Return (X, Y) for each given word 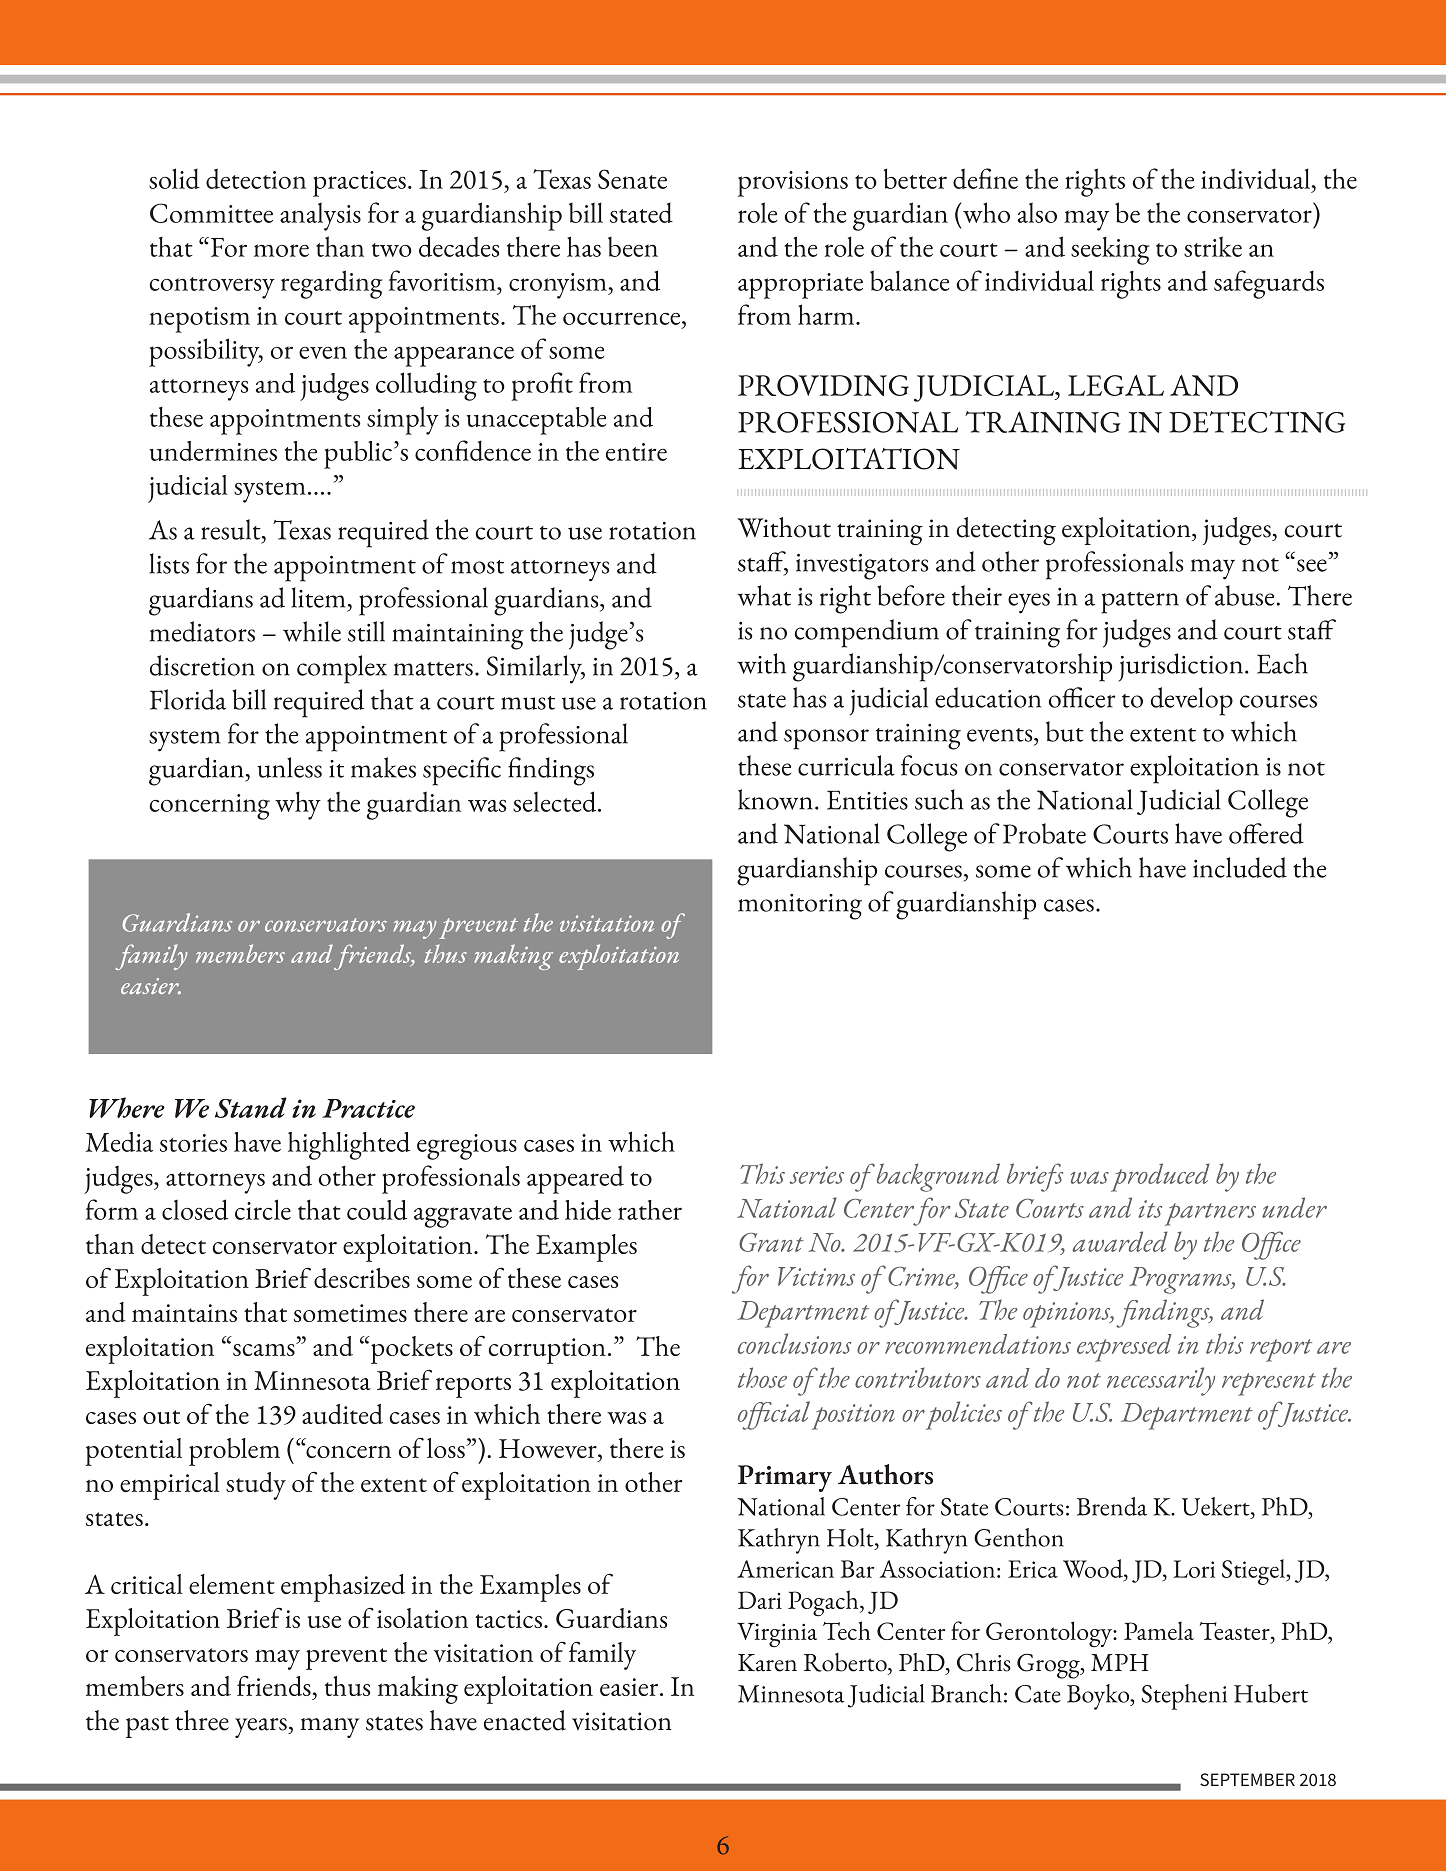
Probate (1044, 833)
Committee (211, 213)
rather (650, 1210)
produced (1160, 1177)
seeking (1110, 251)
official (774, 1415)
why (298, 806)
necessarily (1161, 1381)
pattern (1140, 603)
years (262, 1728)
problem (234, 1452)
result (232, 529)
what (764, 595)
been (633, 247)
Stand (251, 1107)
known (775, 799)
